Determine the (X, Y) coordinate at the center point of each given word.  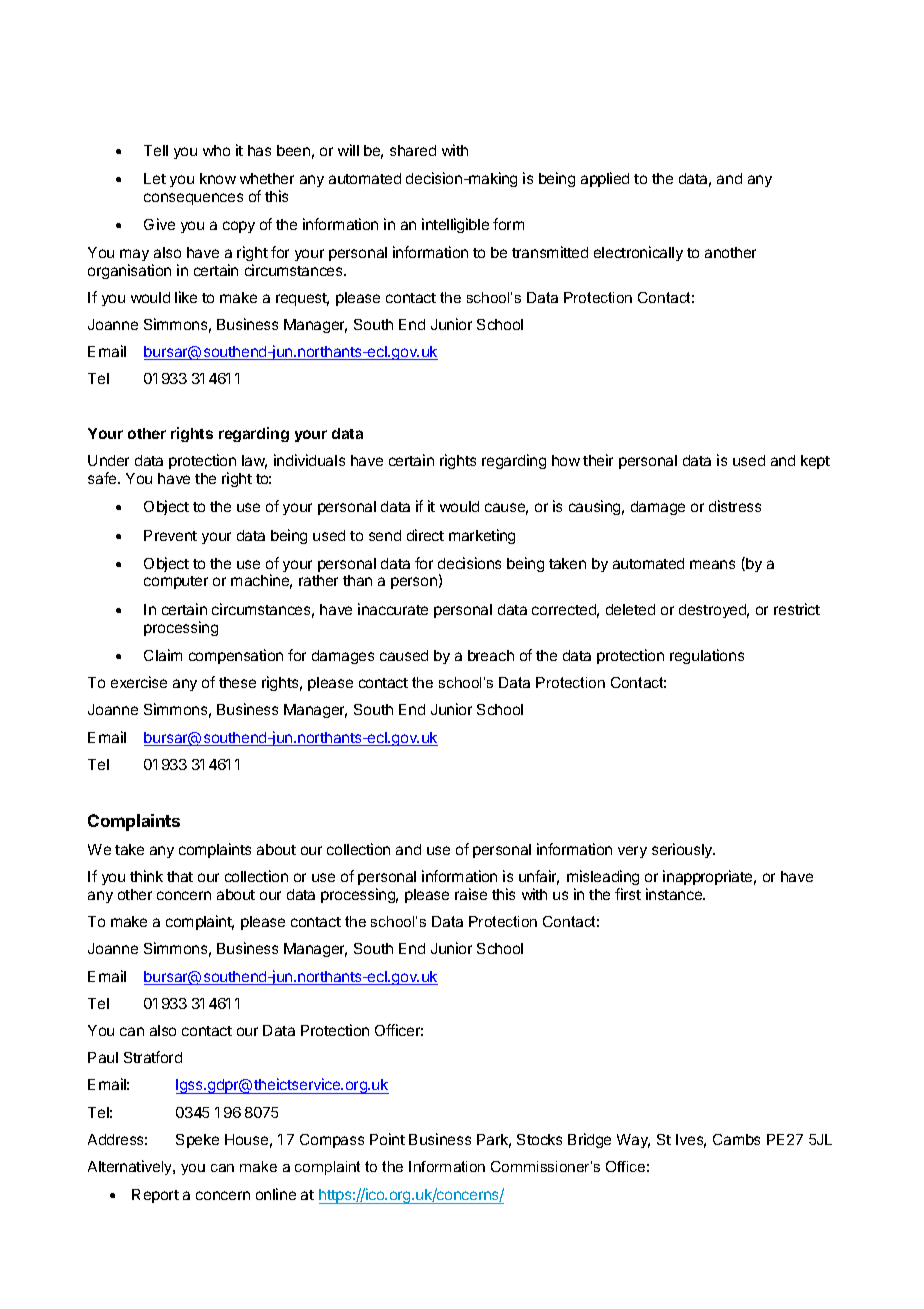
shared (413, 150)
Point (387, 1139)
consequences (193, 199)
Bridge (589, 1140)
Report (155, 1196)
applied (605, 179)
